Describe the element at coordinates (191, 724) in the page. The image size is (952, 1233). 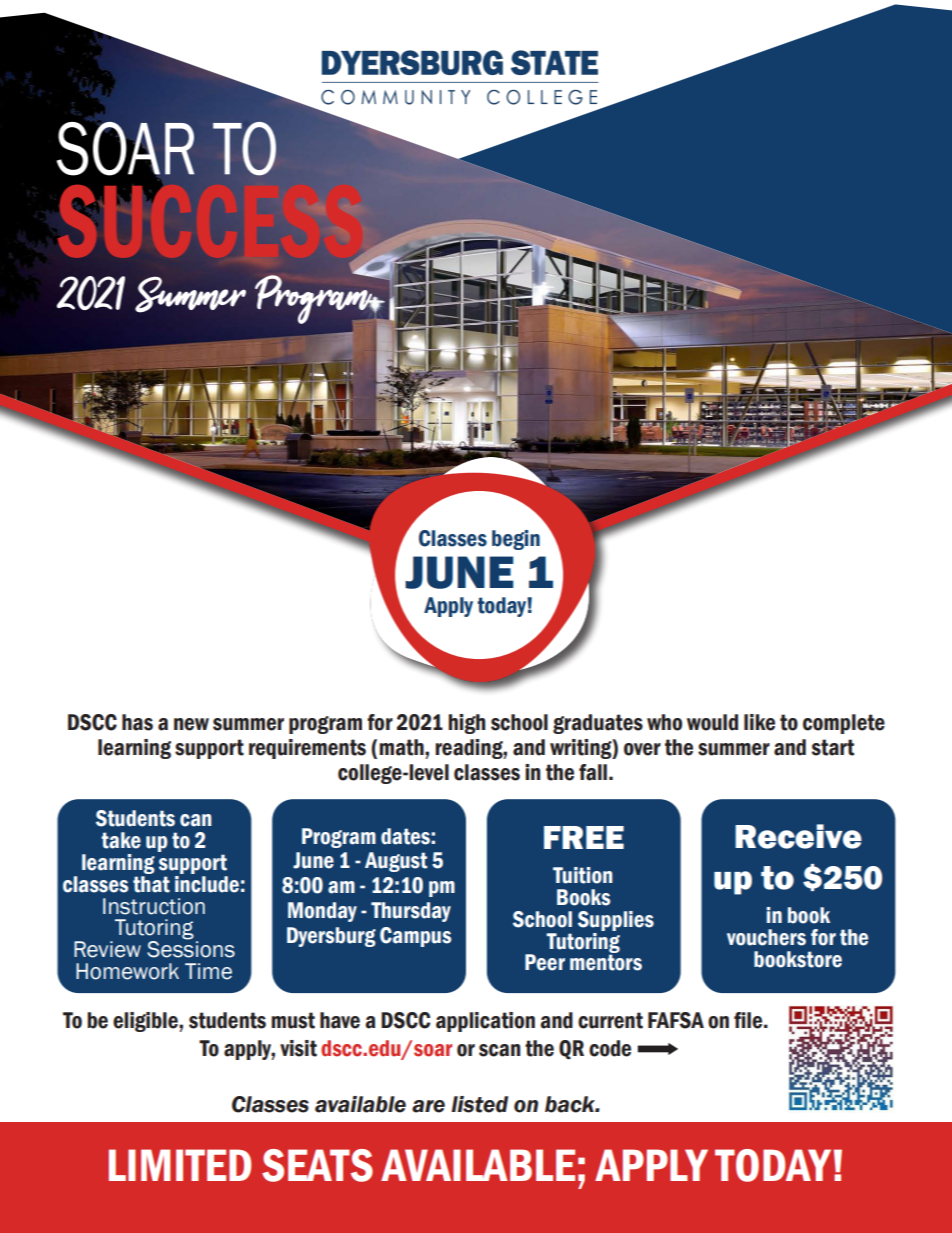
I see `new` at that location.
